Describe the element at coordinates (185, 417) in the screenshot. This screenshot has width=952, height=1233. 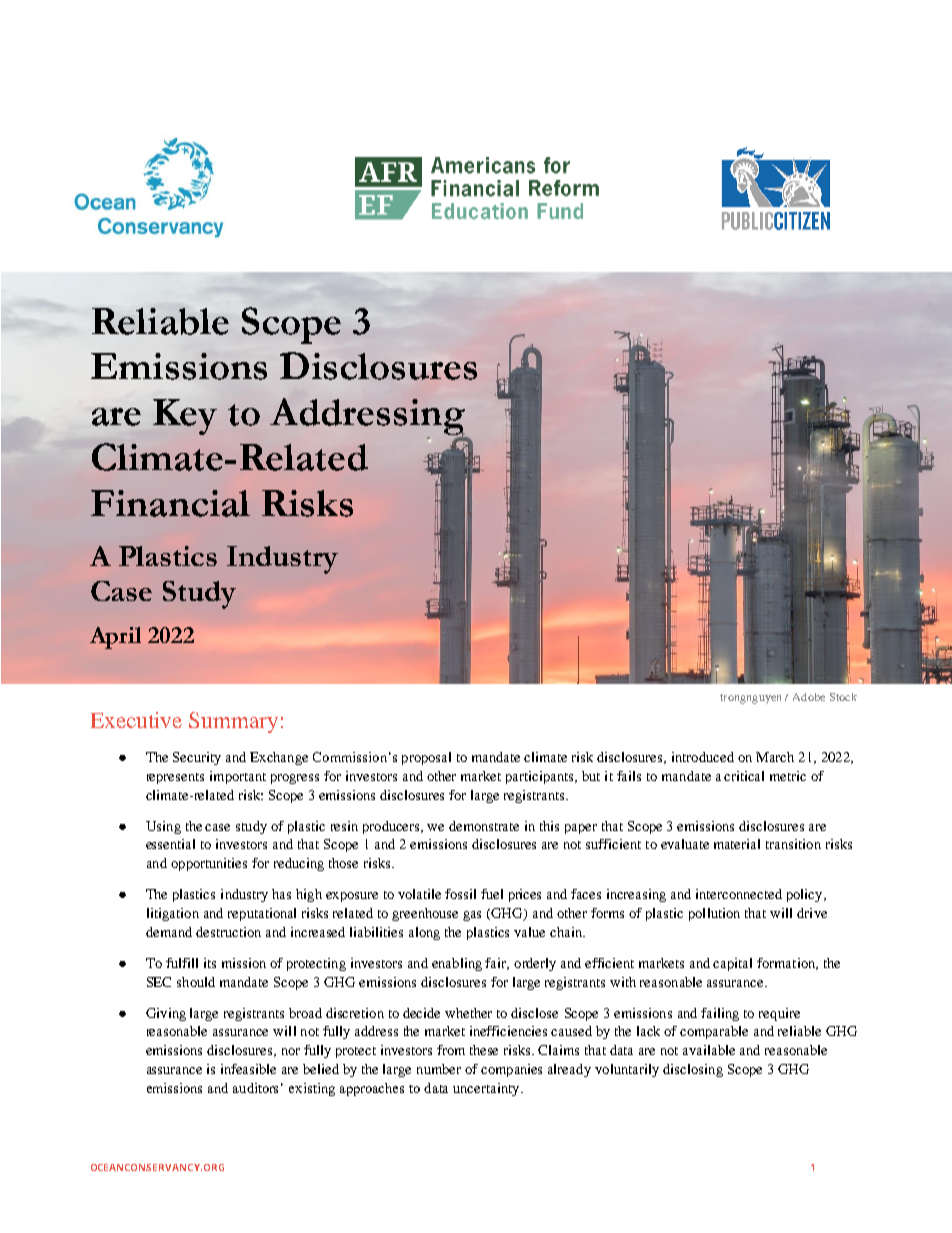
I see `Key` at that location.
